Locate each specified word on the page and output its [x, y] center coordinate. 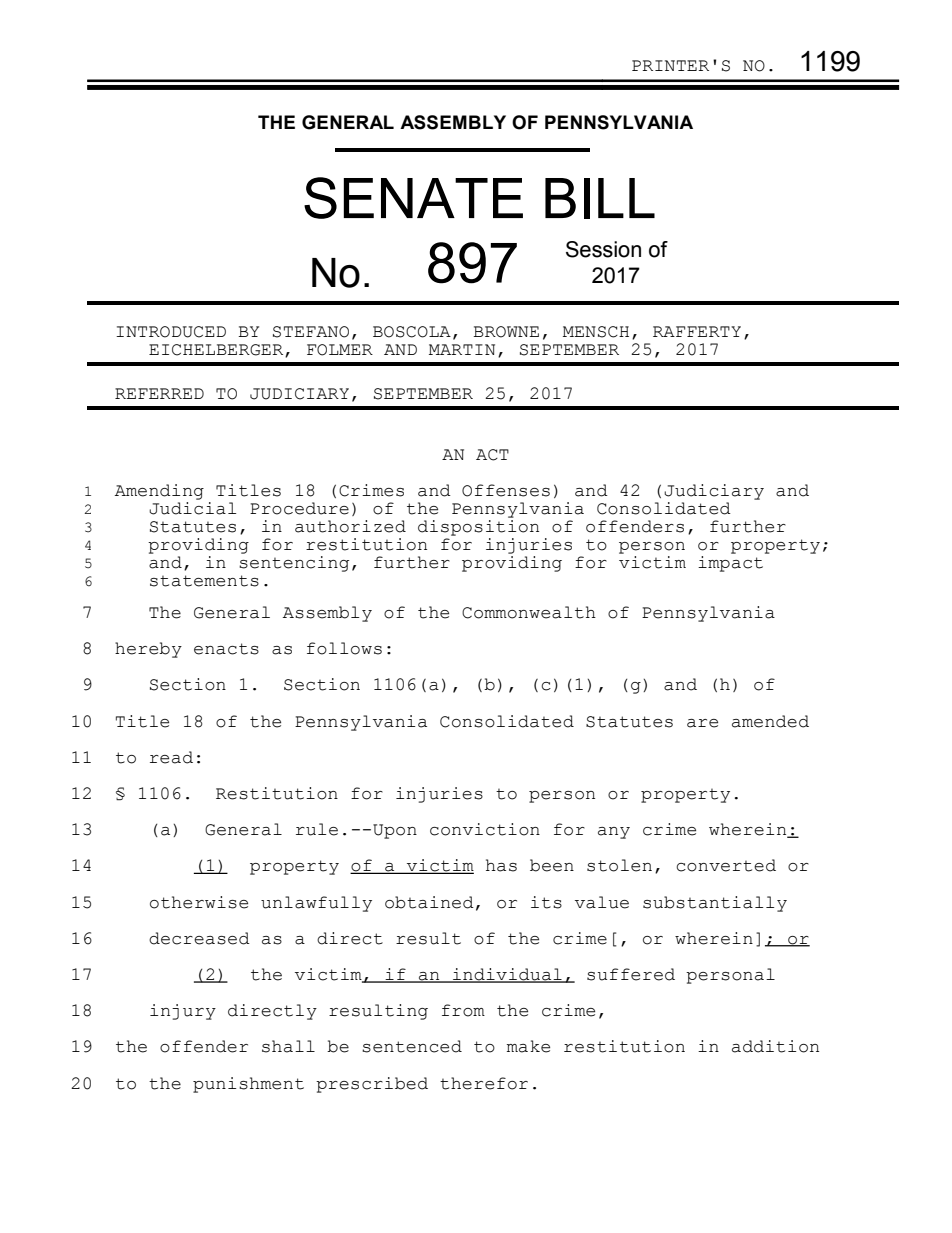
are [702, 723]
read [171, 757]
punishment [248, 1085]
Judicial [192, 508]
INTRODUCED [171, 332]
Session [603, 249]
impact [732, 562]
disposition [478, 528]
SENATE [413, 198]
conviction [485, 829]
